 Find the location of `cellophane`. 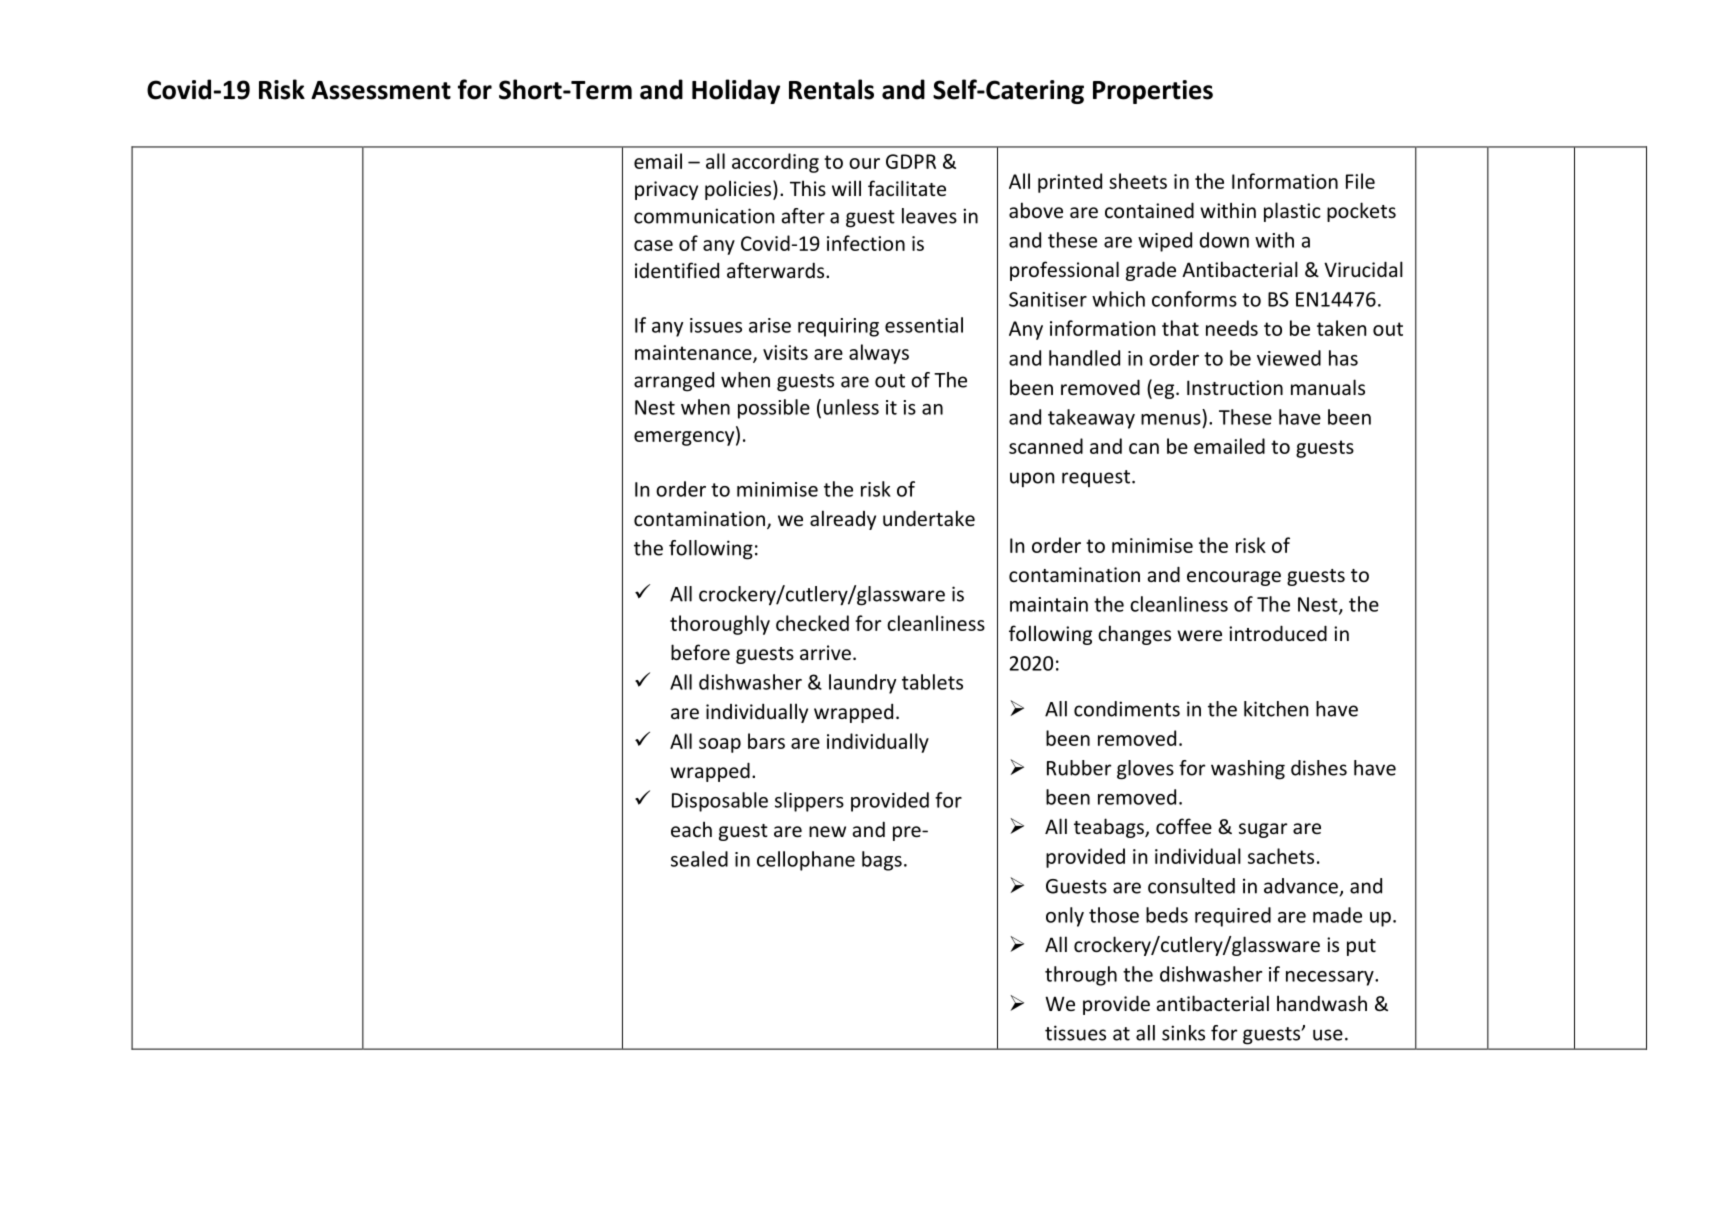

cellophane is located at coordinates (806, 861).
